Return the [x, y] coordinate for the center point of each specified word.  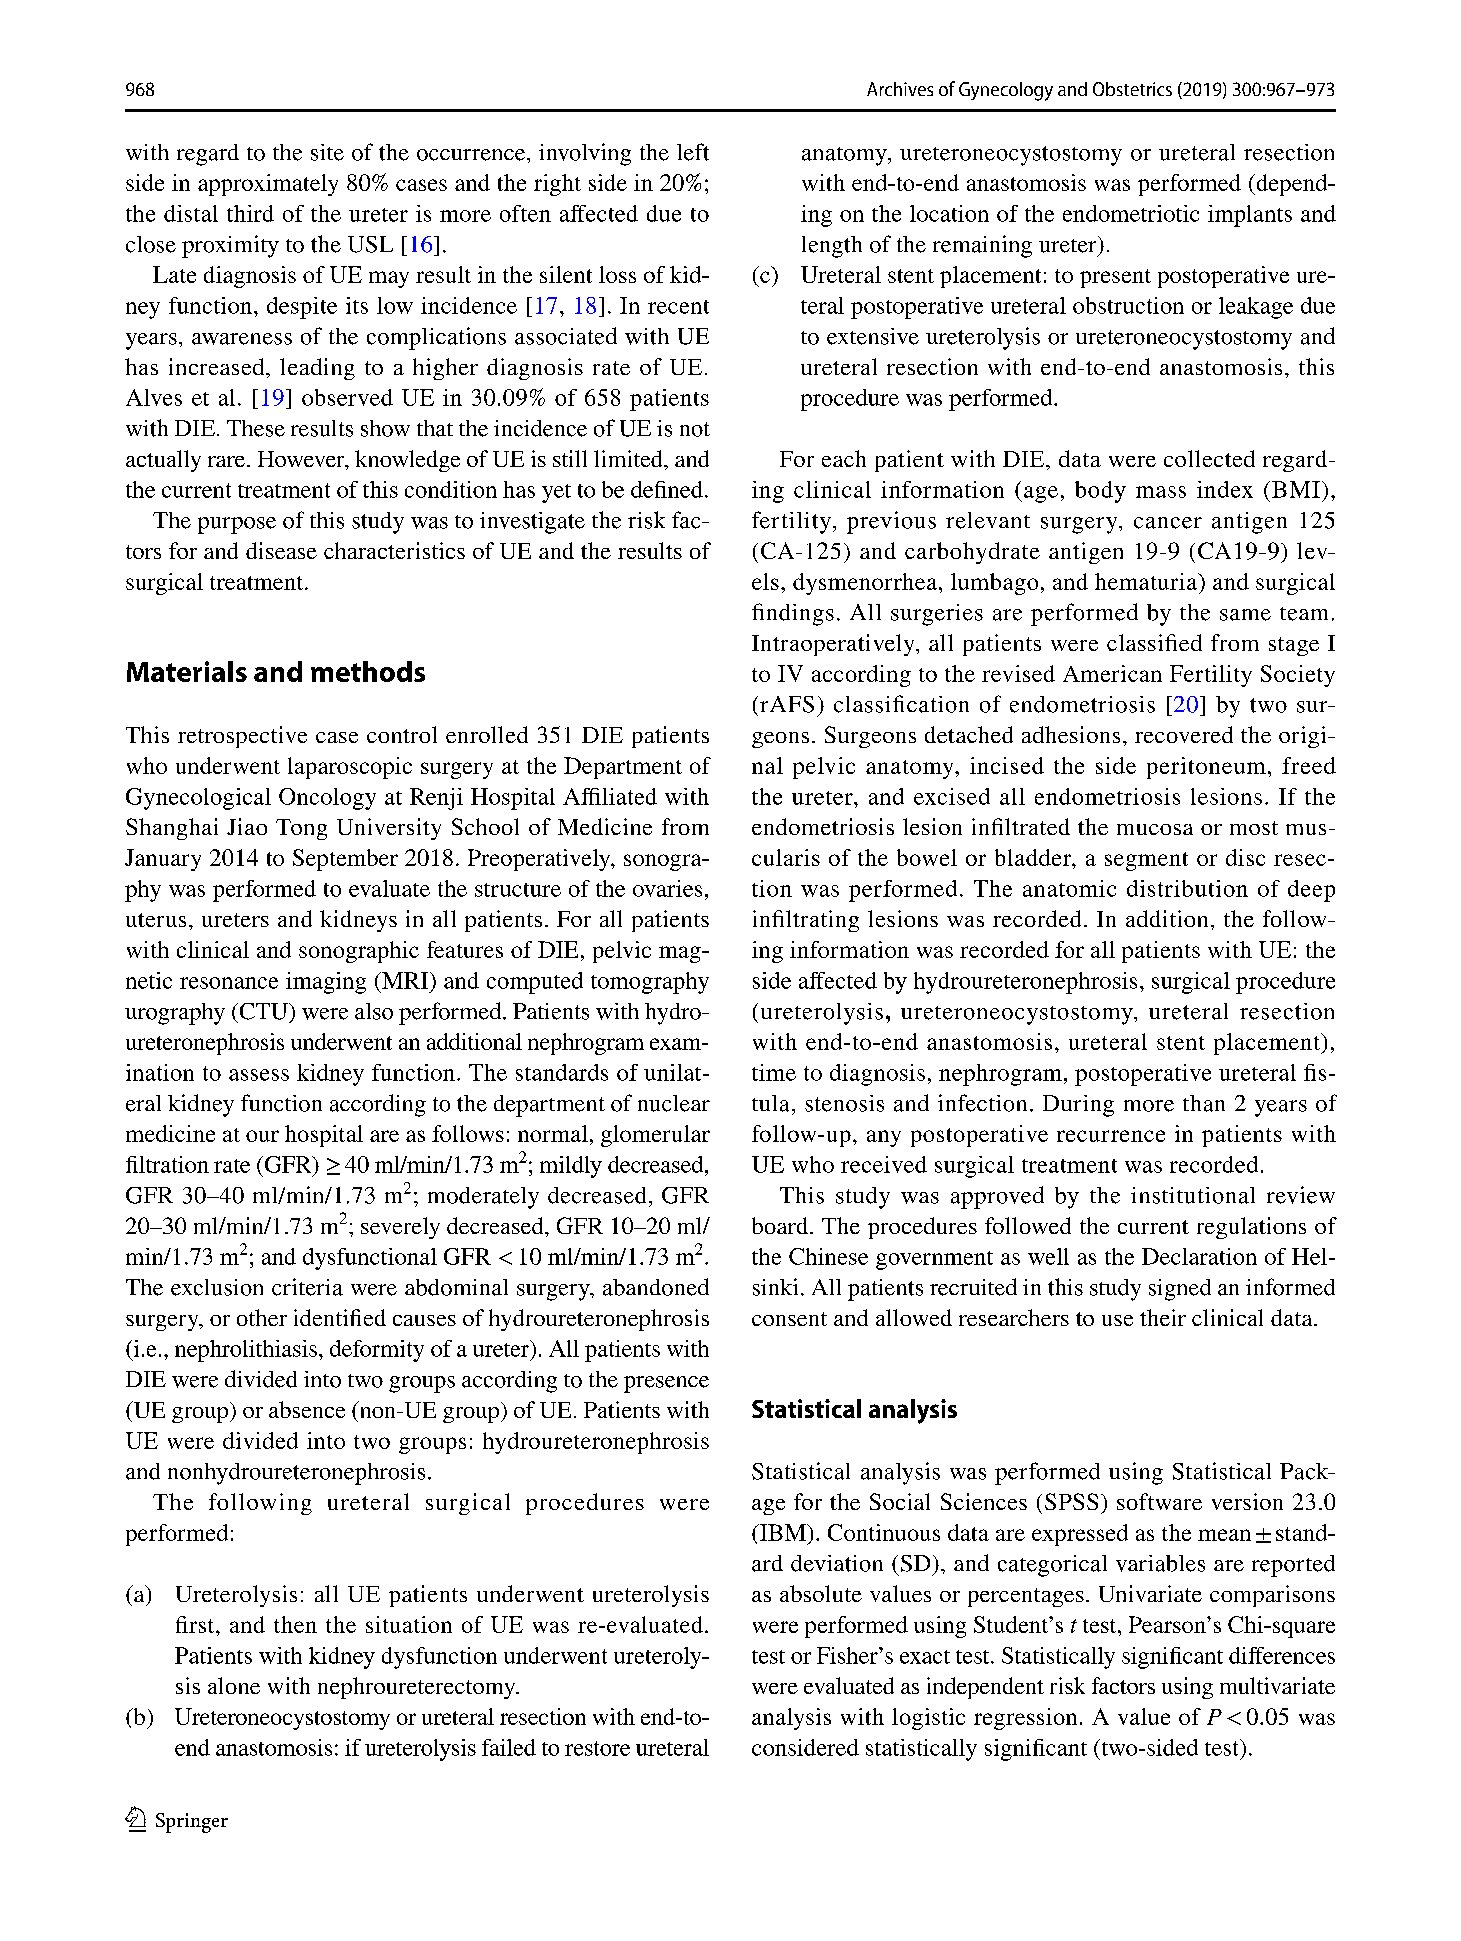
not [695, 429]
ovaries [667, 888]
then [295, 1624]
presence [666, 1384]
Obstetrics [1132, 89]
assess [259, 1075]
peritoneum [1206, 768]
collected [1209, 458]
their [1163, 1317]
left [693, 152]
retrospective [242, 737]
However [302, 460]
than [1204, 1103]
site [327, 152]
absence [307, 1409]
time [774, 1072]
